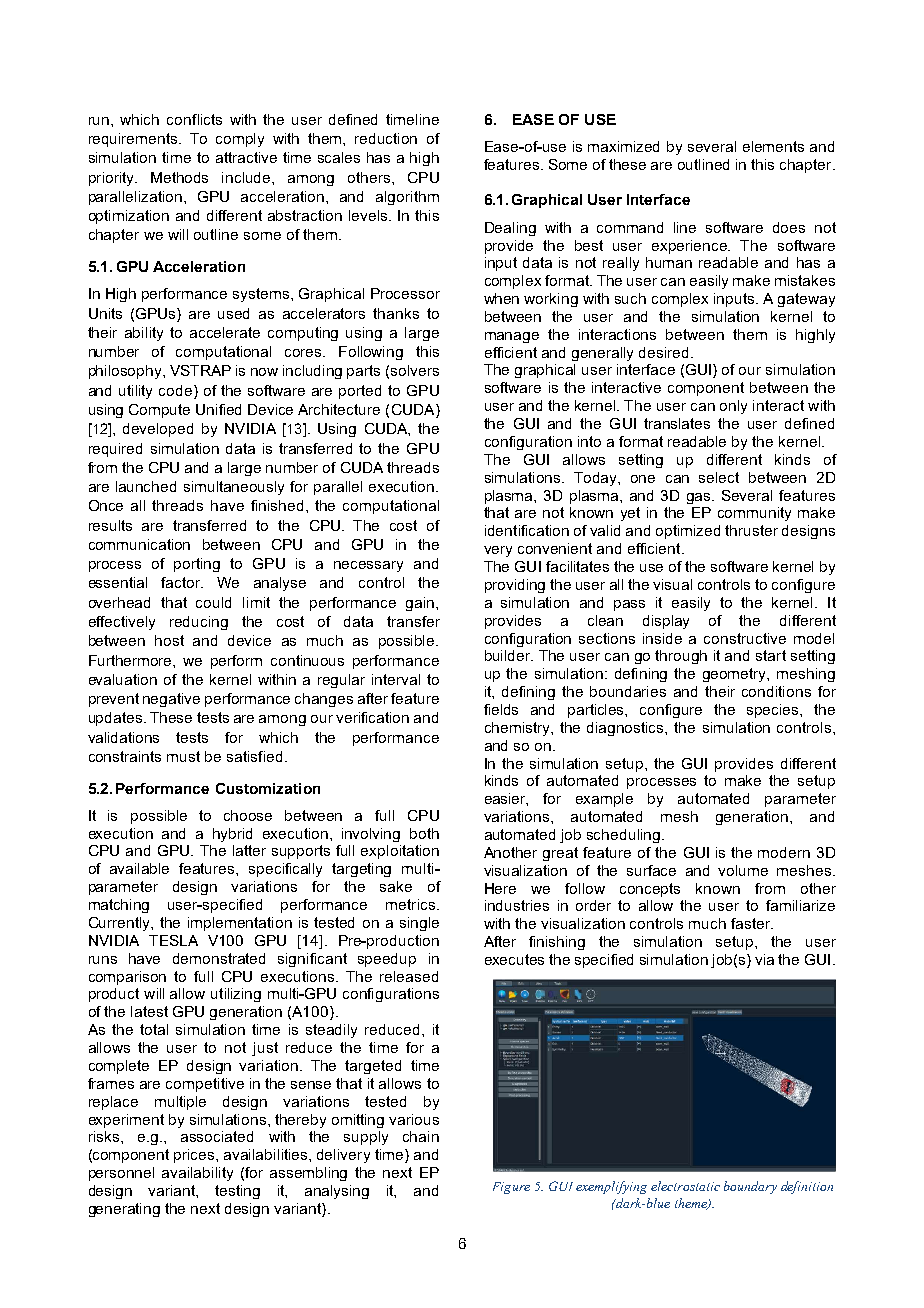 This screenshot has width=924, height=1308. Describe the element at coordinates (195, 1156) in the screenshot. I see `prices` at that location.
